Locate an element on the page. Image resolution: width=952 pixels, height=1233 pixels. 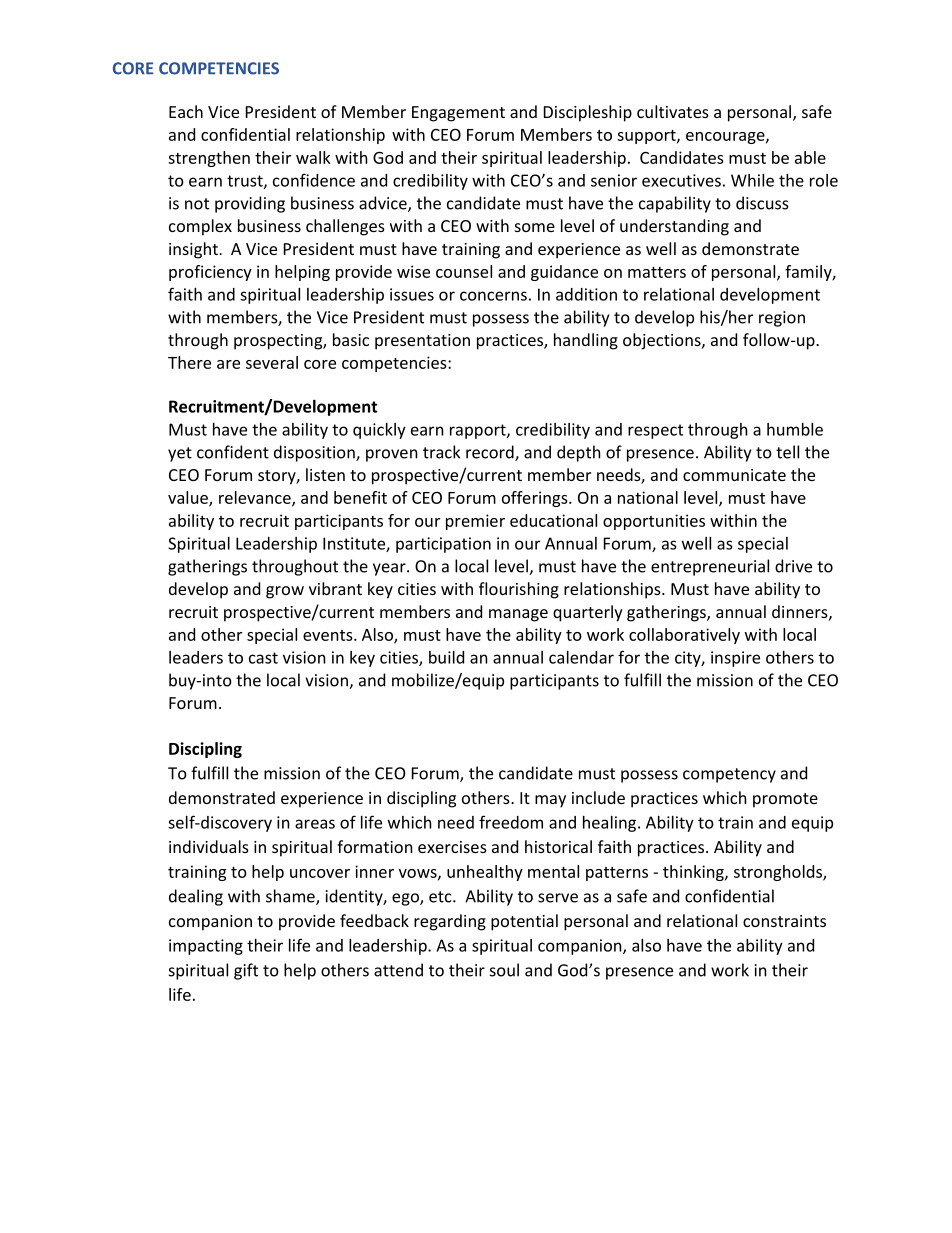
competency is located at coordinates (729, 775).
